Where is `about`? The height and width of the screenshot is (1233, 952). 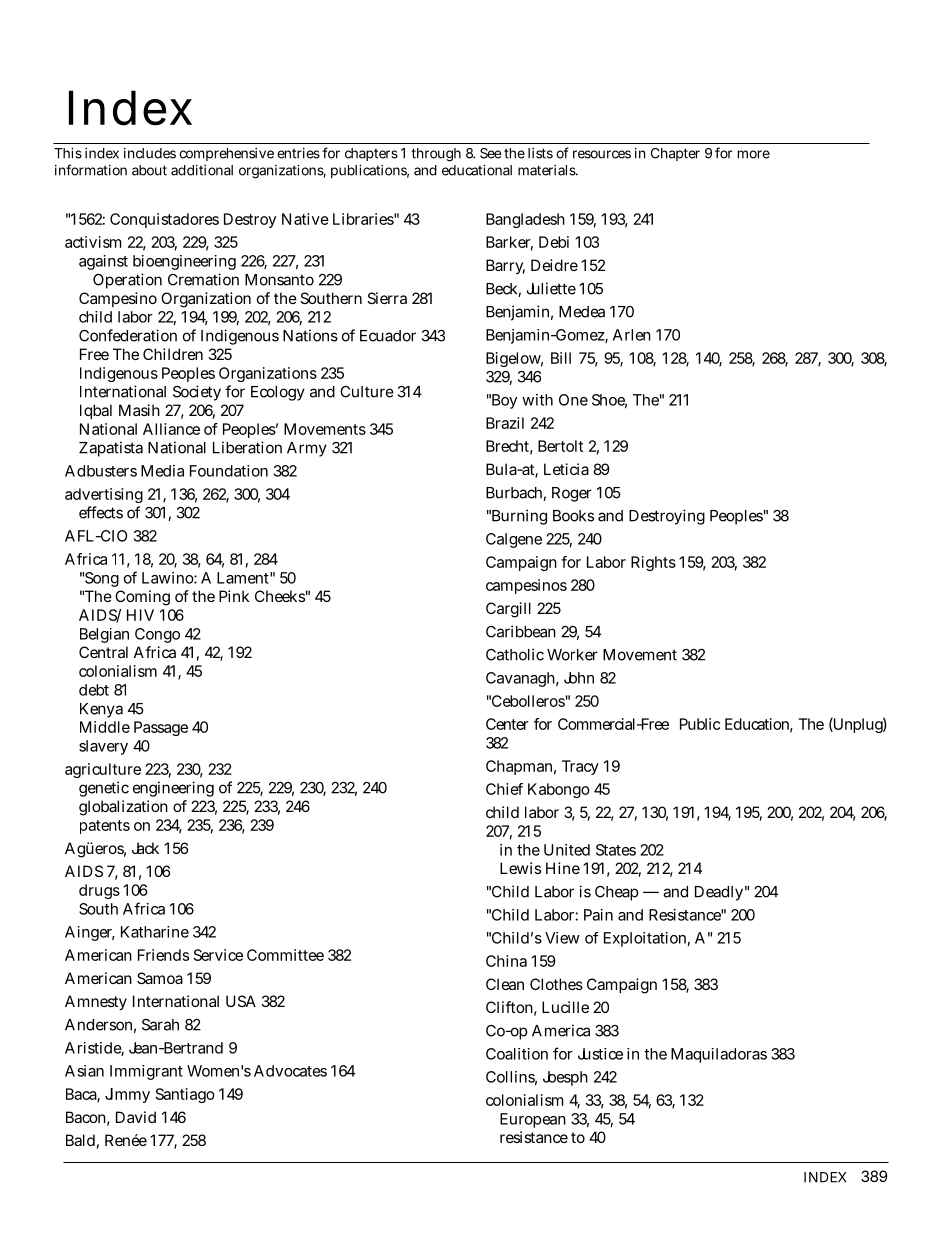 about is located at coordinates (149, 170).
